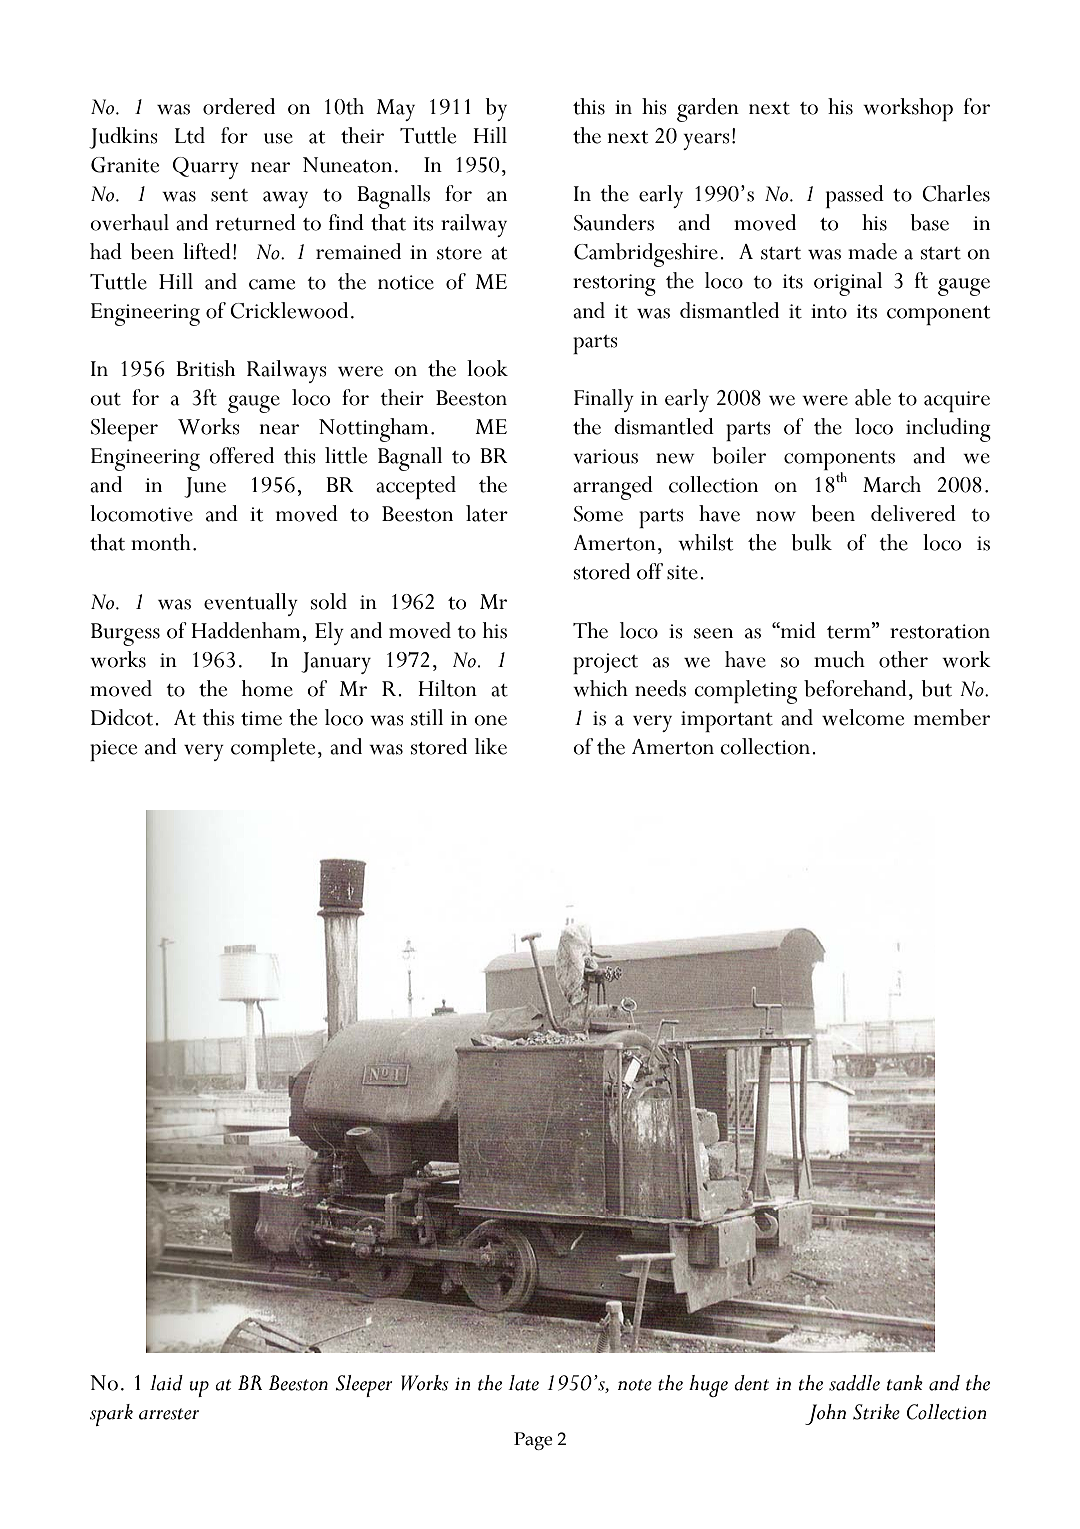  What do you see at coordinates (166, 1383) in the page?
I see `laid` at bounding box center [166, 1383].
